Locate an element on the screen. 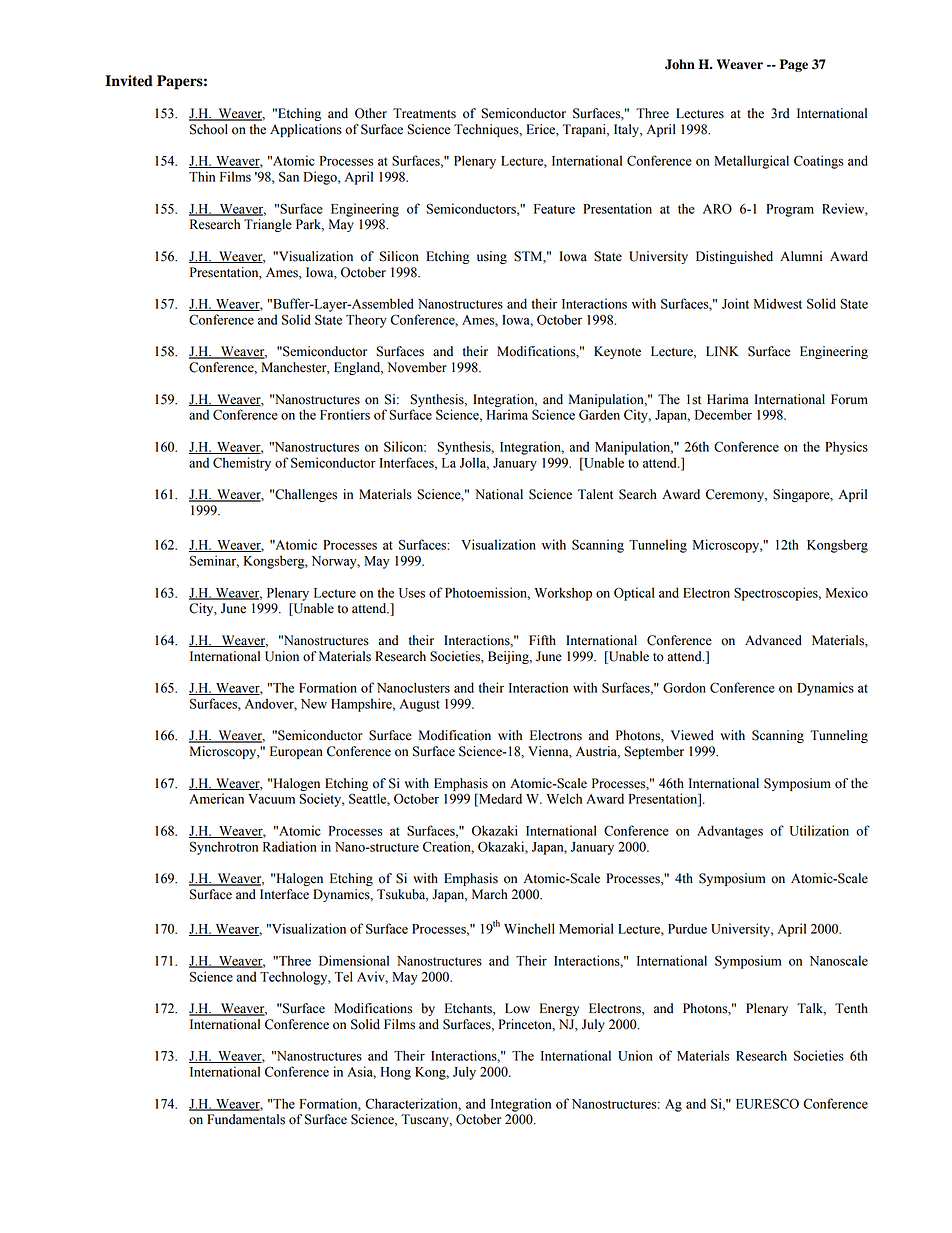 The height and width of the screenshot is (1233, 952). Treatments is located at coordinates (424, 113).
